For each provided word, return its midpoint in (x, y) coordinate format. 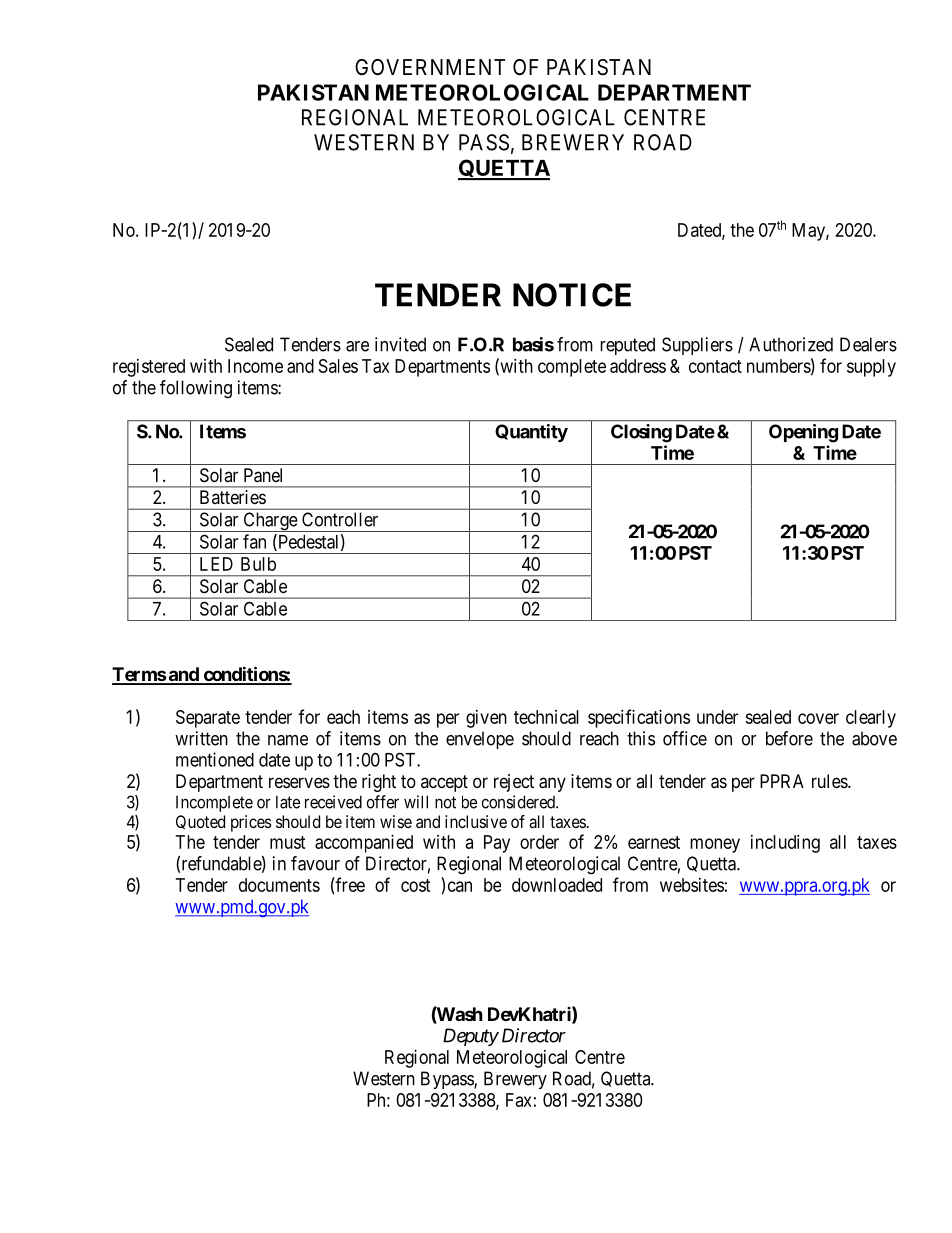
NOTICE (572, 295)
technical (546, 717)
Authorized (791, 344)
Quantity (531, 433)
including (785, 844)
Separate (208, 719)
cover (818, 718)
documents (279, 885)
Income (255, 366)
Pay (497, 844)
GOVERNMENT (430, 67)
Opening (803, 433)
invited (400, 344)
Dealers (868, 344)
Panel (263, 475)
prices (251, 823)
